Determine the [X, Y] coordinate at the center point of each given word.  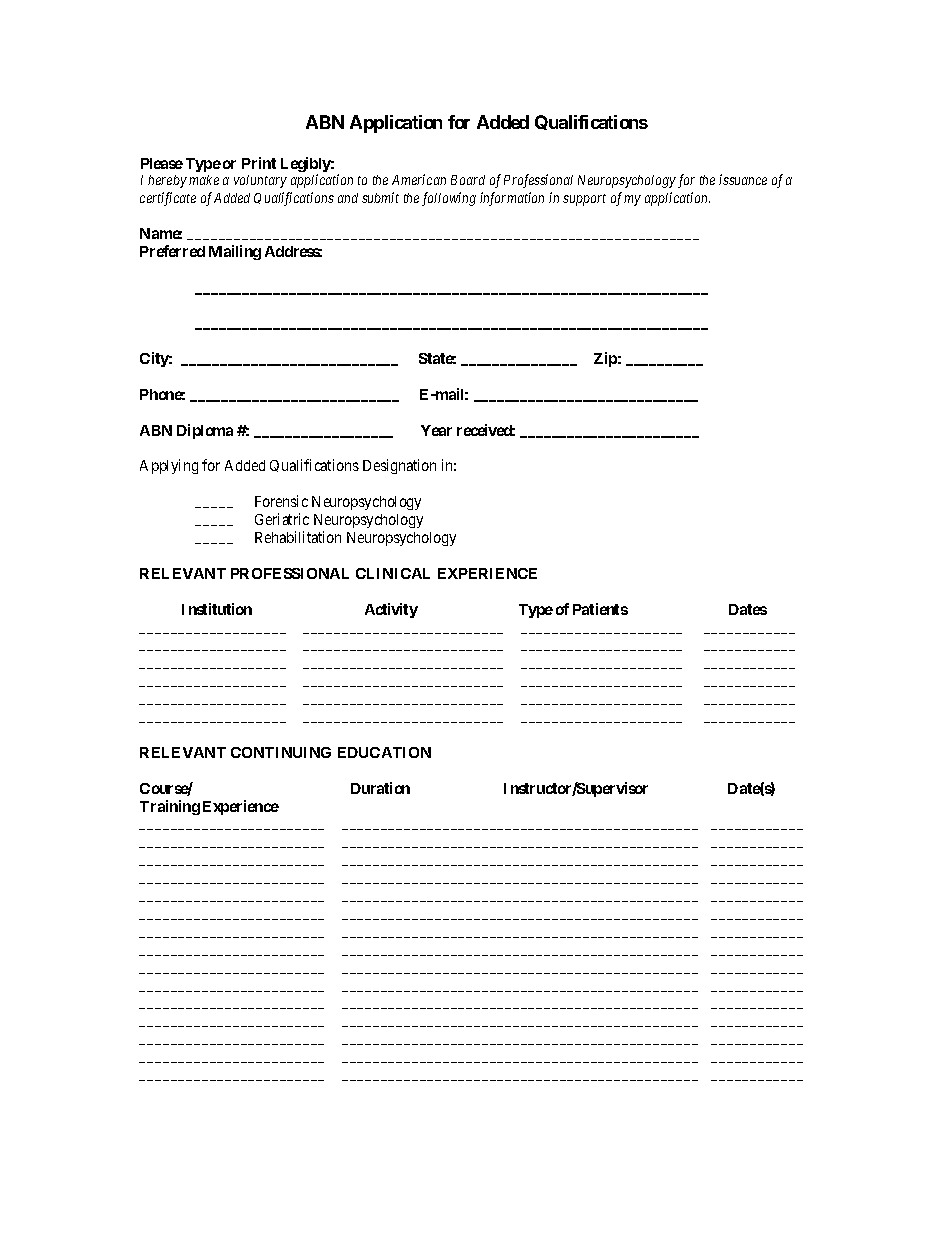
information [512, 199]
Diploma [205, 431]
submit [380, 197]
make [204, 180]
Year [436, 430]
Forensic [281, 501]
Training [170, 807]
